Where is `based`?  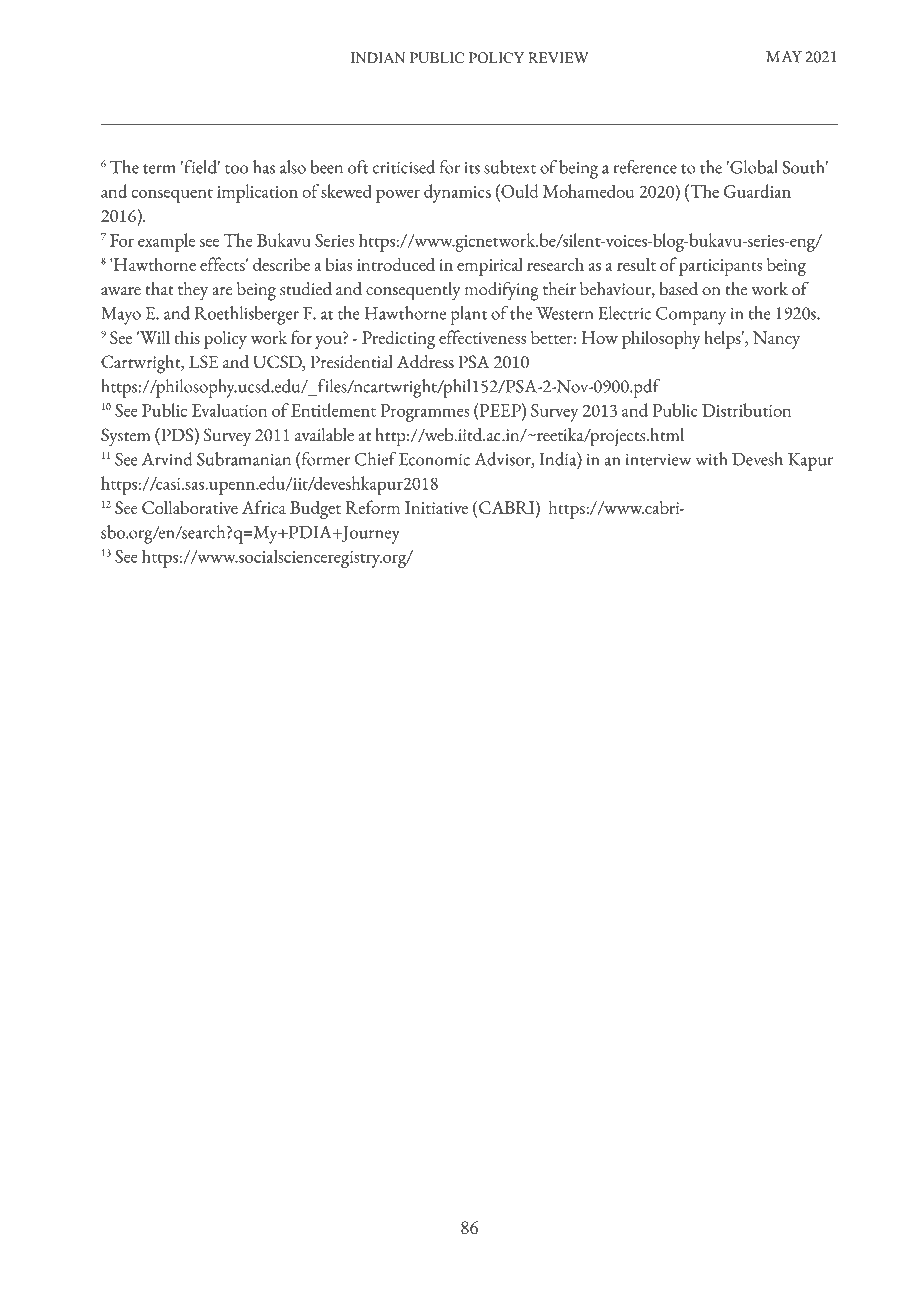 based is located at coordinates (678, 289).
